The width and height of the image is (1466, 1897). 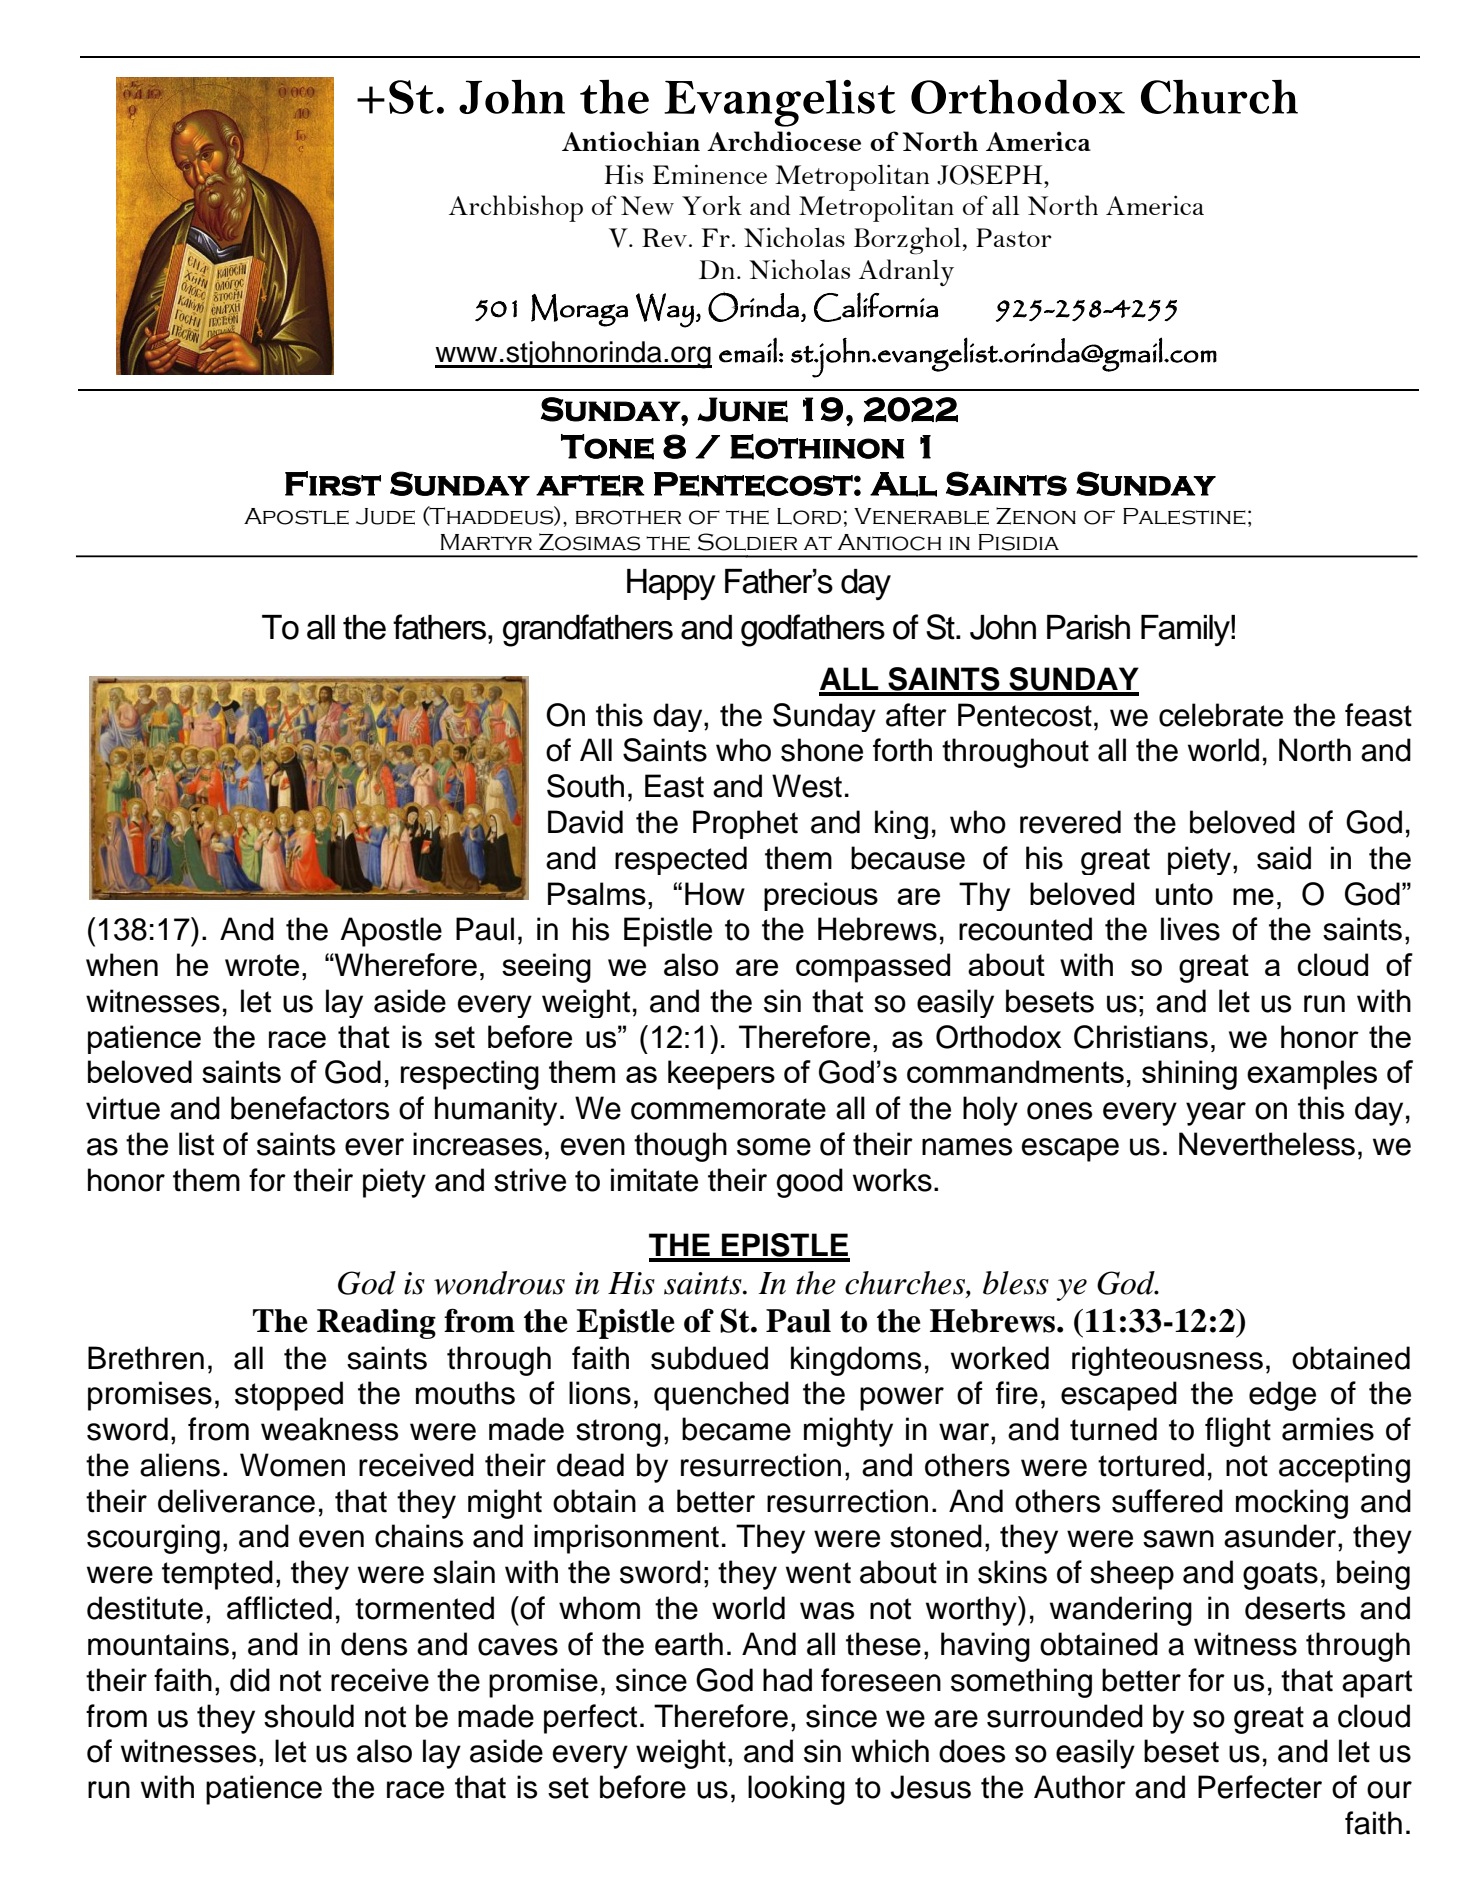 I want to click on Pastor, so click(x=1014, y=237).
